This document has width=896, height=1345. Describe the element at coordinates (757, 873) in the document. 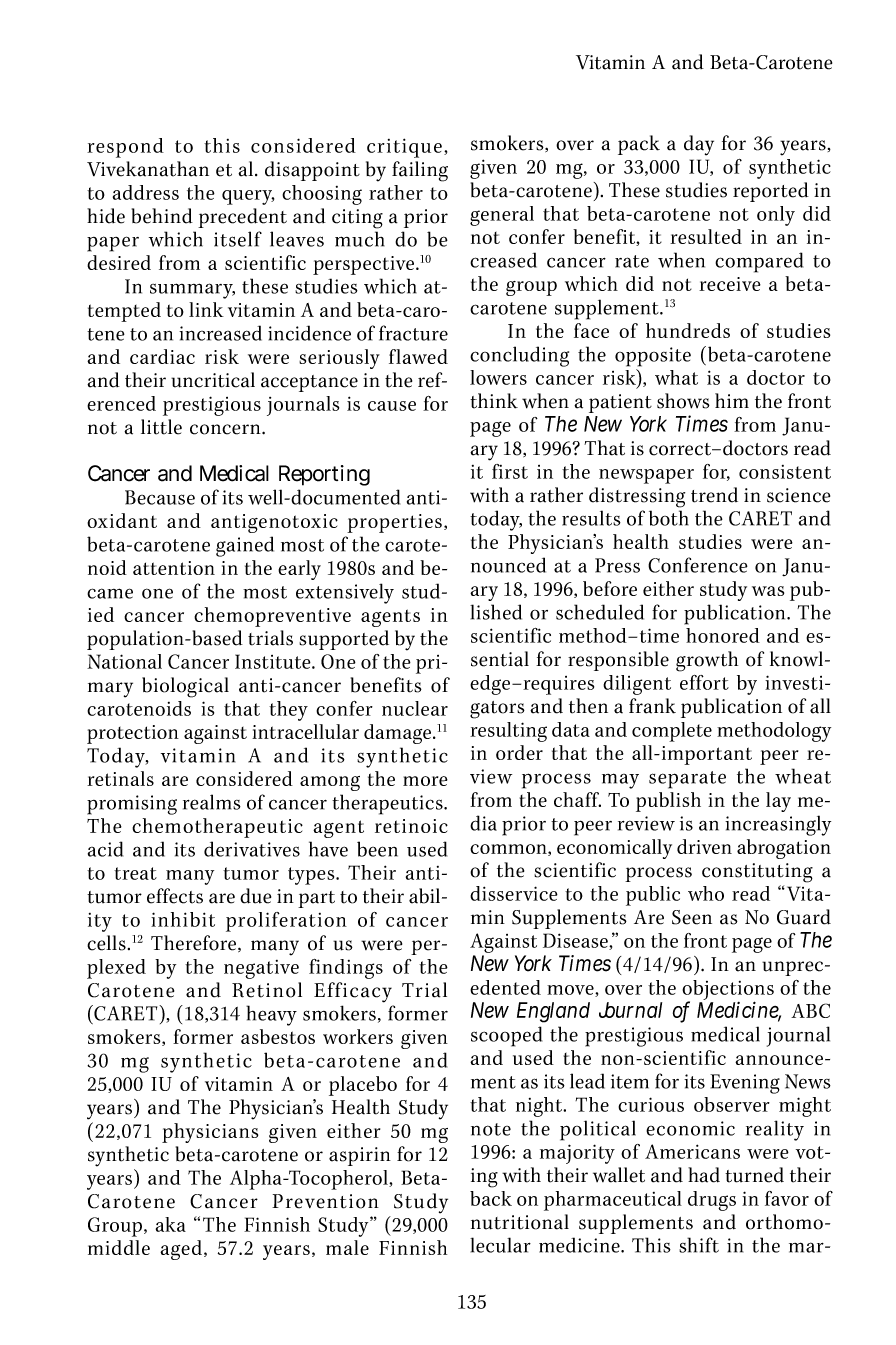

I see `constituting` at that location.
